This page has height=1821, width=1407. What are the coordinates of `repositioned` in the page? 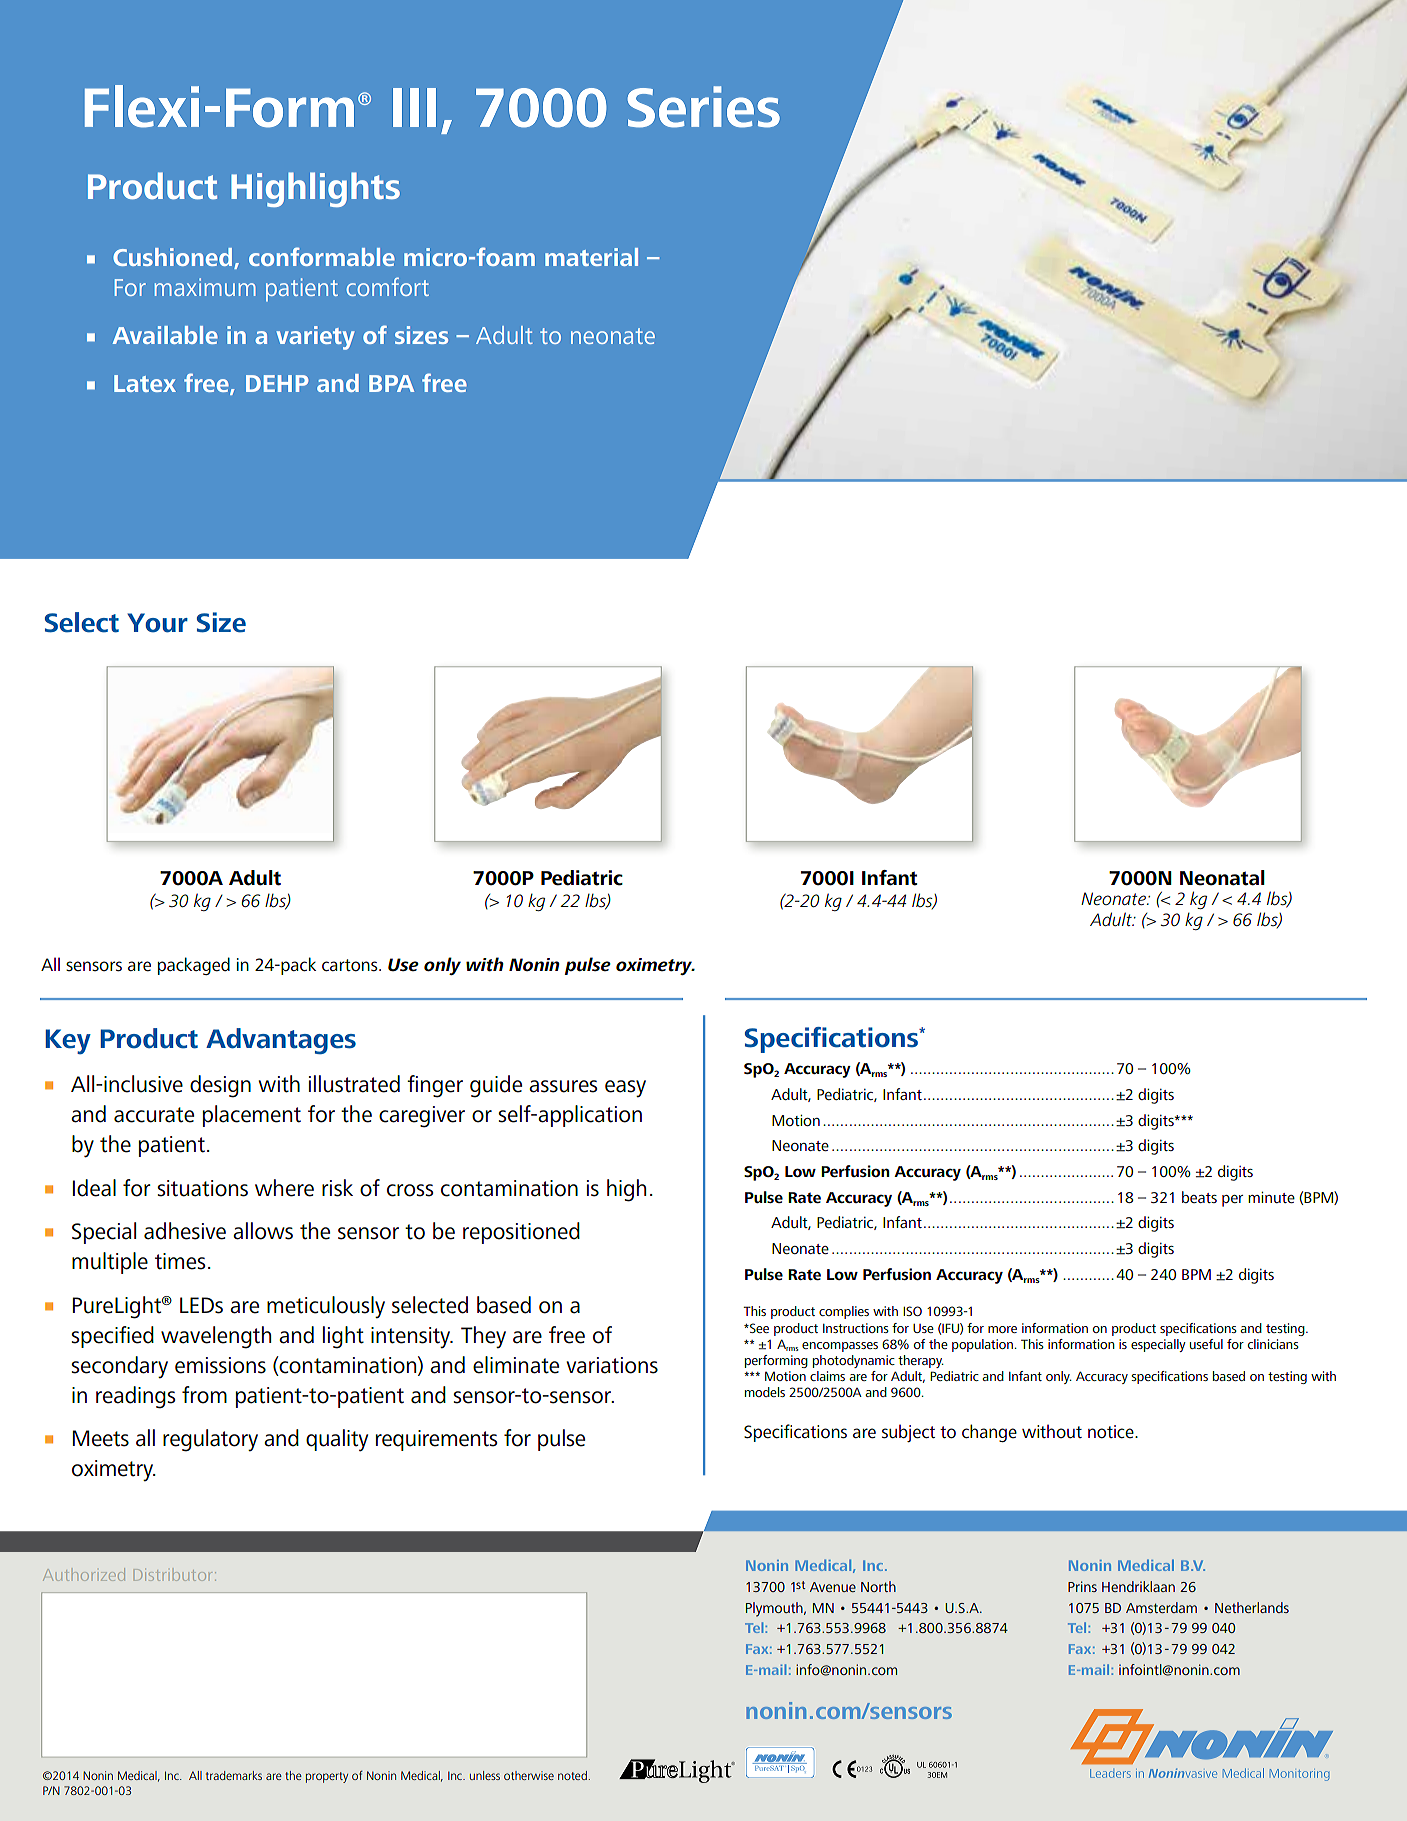 It's located at (521, 1233).
